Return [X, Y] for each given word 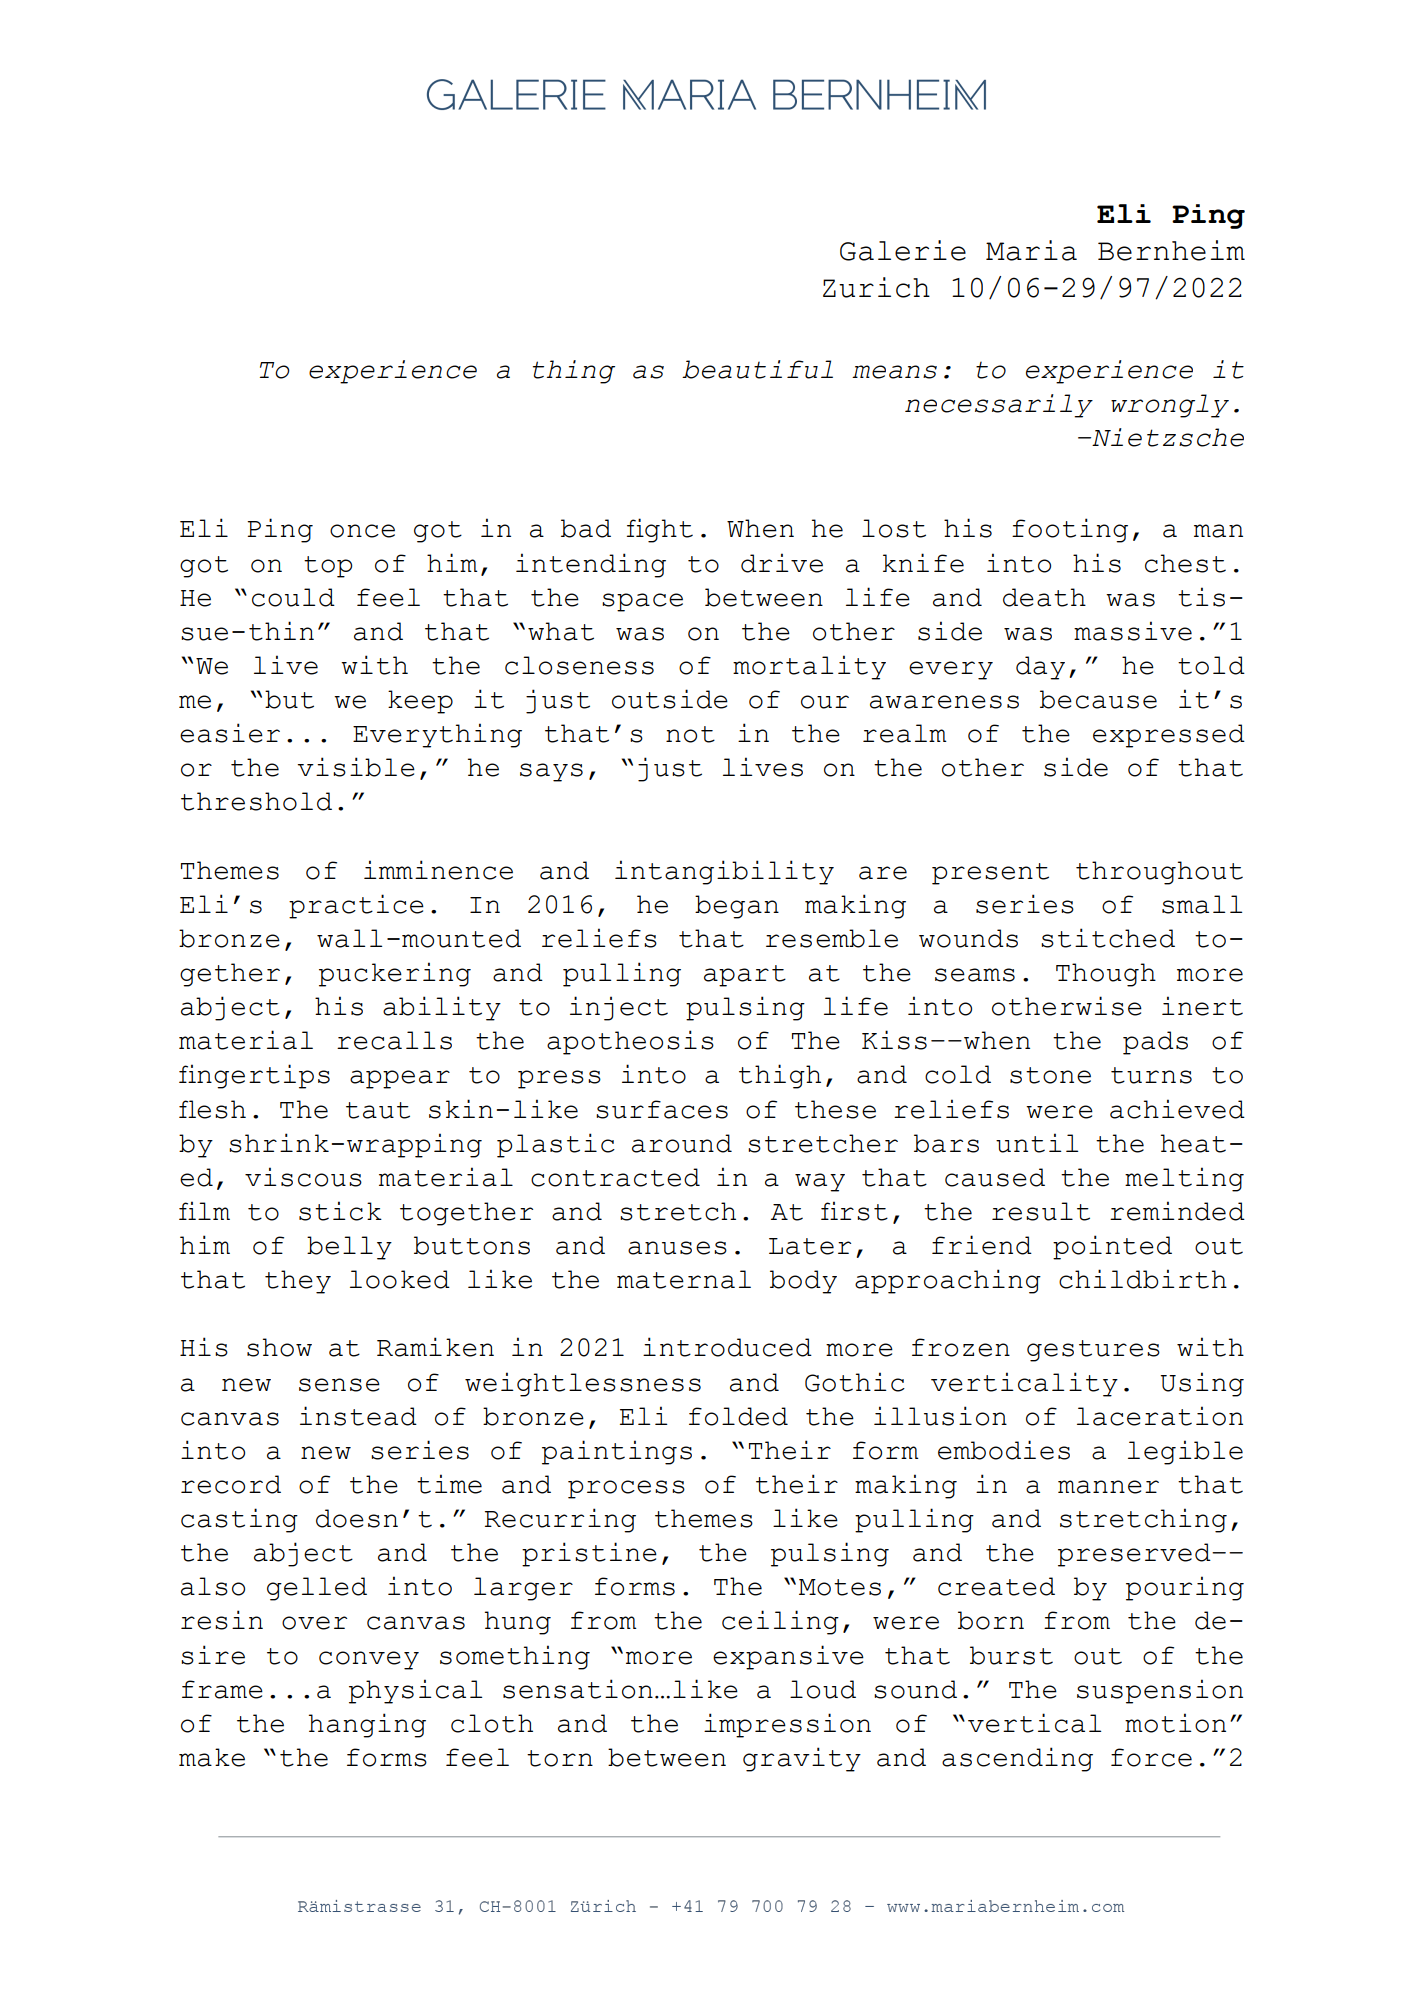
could [293, 597]
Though [1106, 975]
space [642, 602]
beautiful [757, 369]
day [1040, 668]
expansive [788, 1657]
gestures [1093, 1351]
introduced [727, 1347]
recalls [394, 1040]
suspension [1160, 1691]
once [362, 531]
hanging [367, 1725]
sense [339, 1385]
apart [745, 976]
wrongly [1170, 406]
